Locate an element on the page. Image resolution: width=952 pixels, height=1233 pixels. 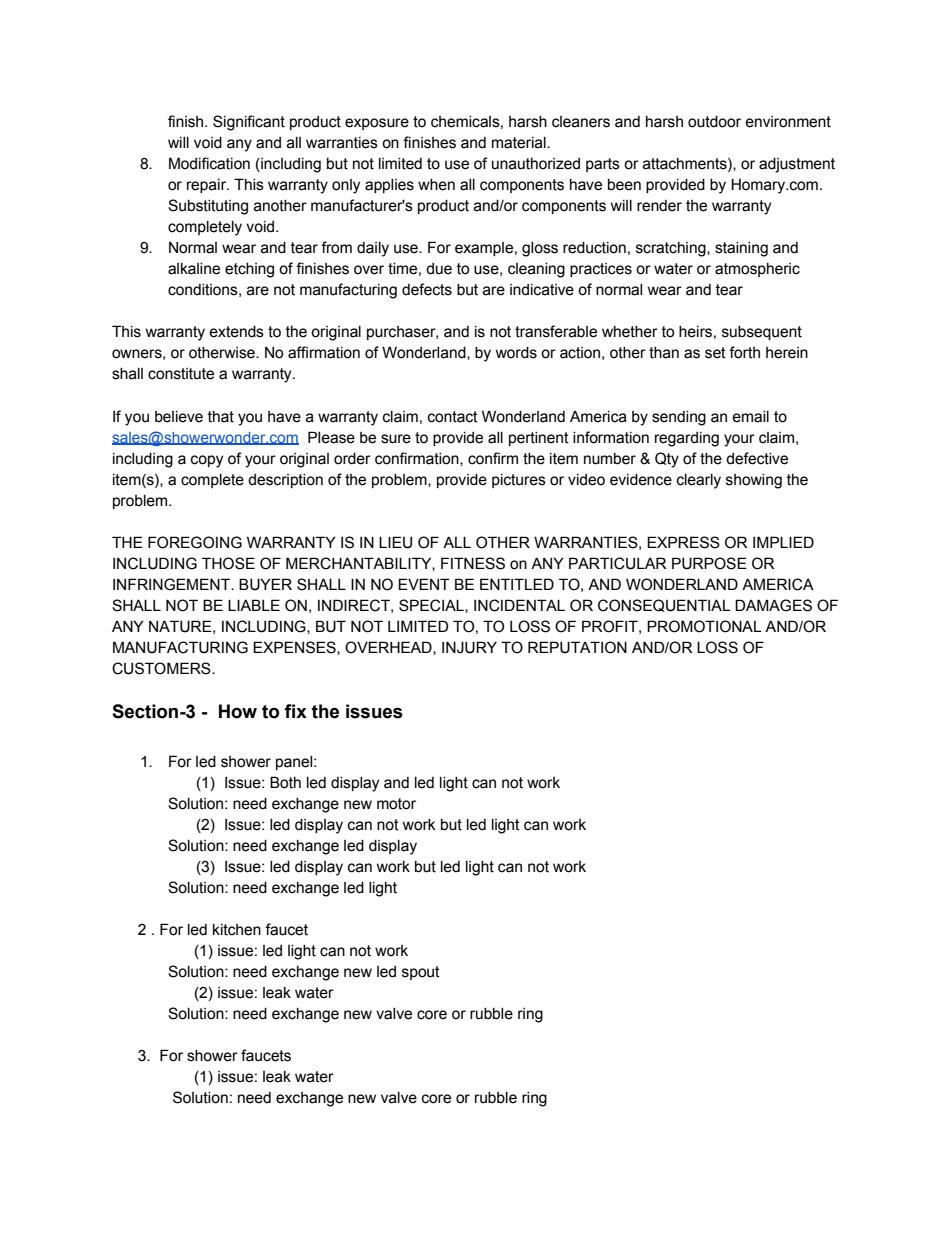
PURPOSE is located at coordinates (709, 563).
